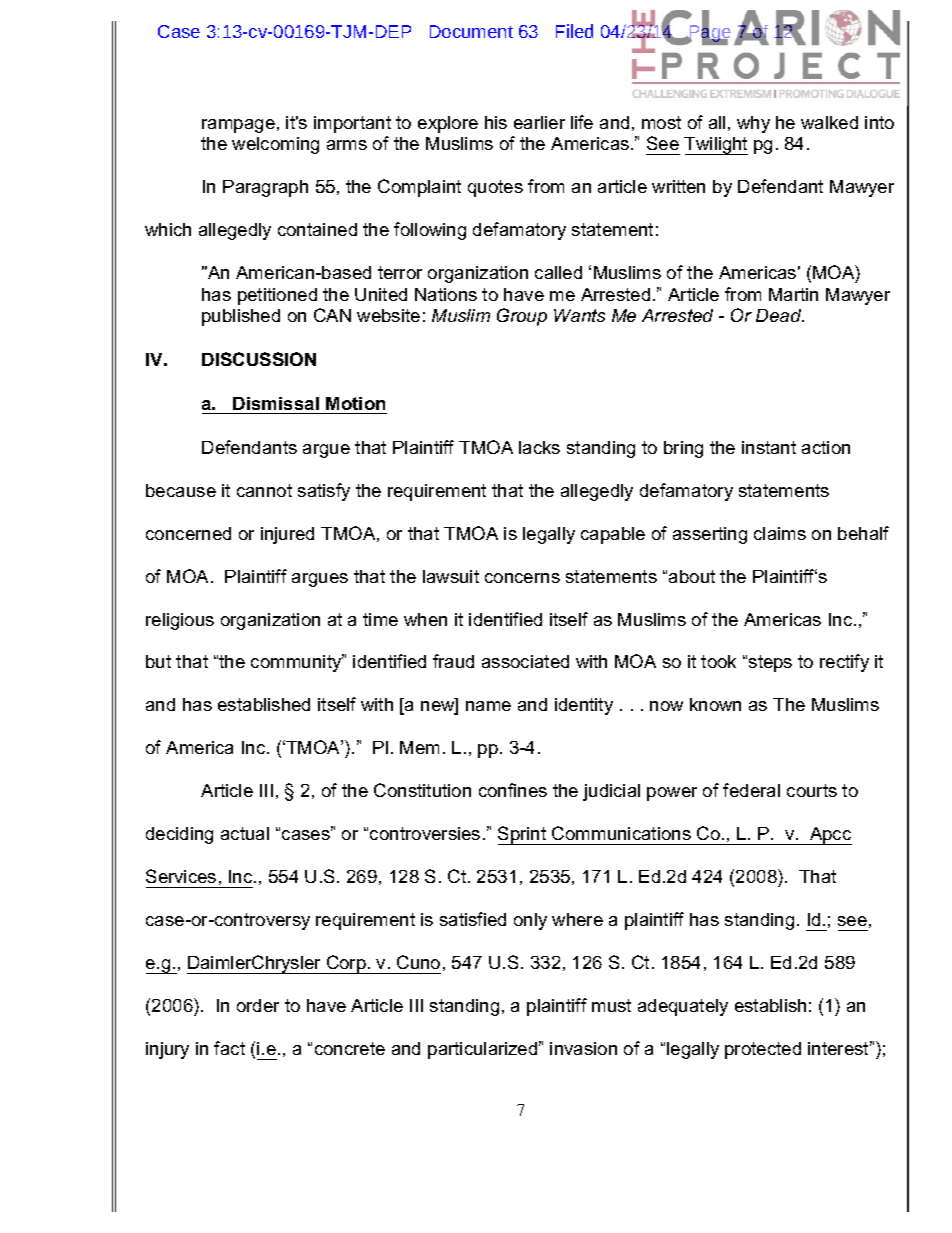 The width and height of the image is (952, 1233). Describe the element at coordinates (513, 790) in the image. I see `confines` at that location.
